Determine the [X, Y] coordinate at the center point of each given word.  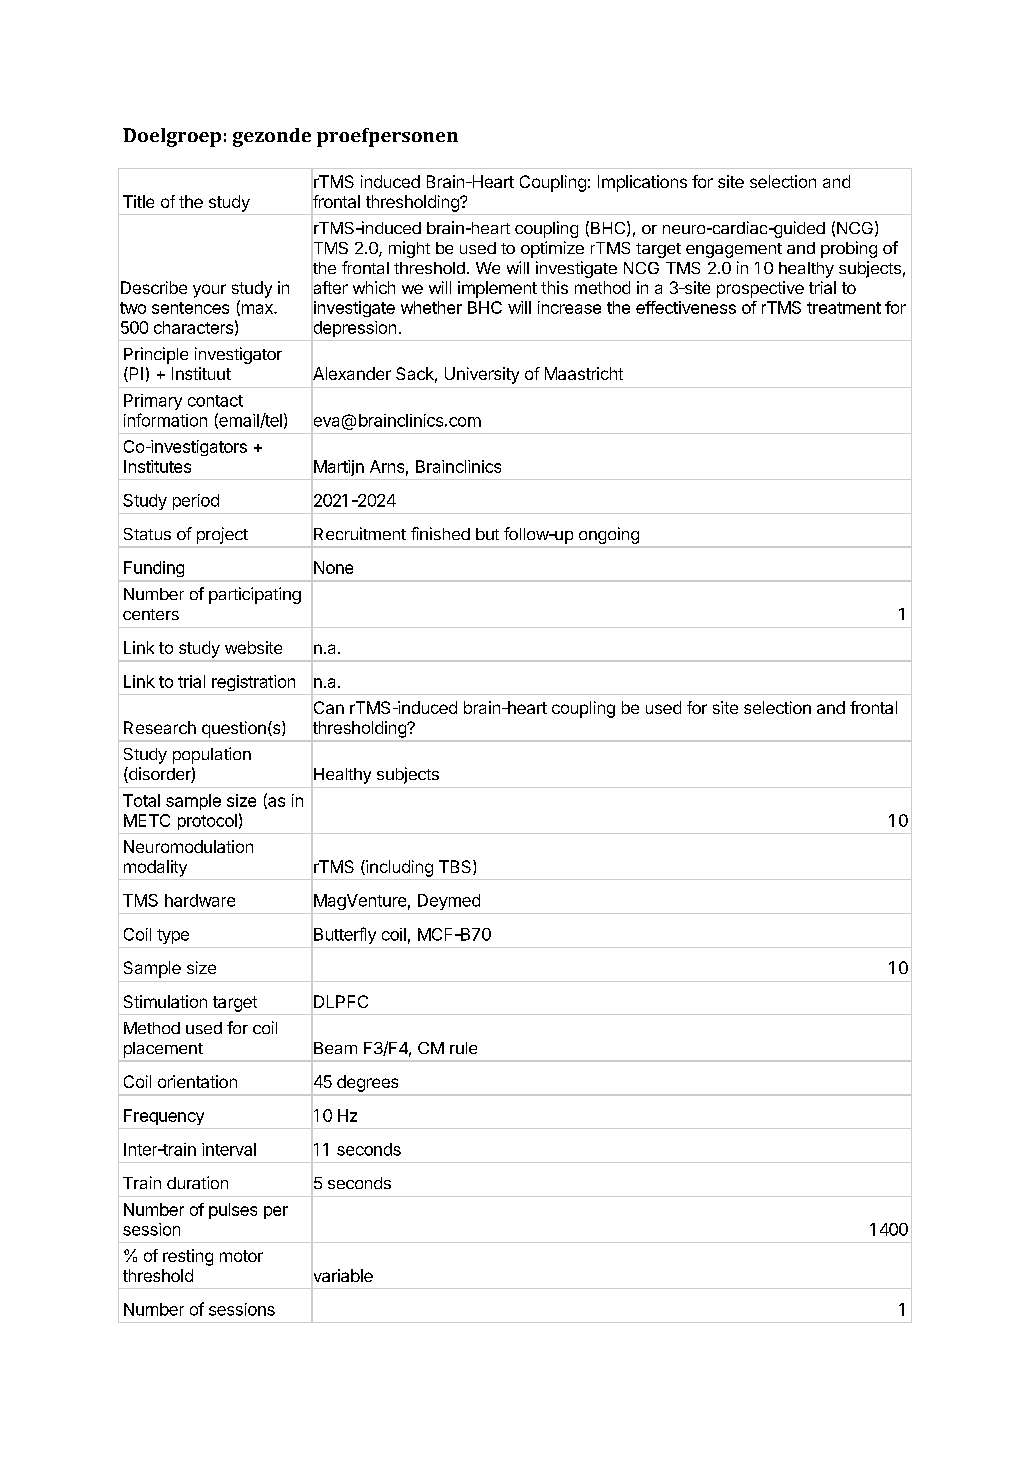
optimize [552, 249]
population [212, 755]
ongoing [609, 535]
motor [241, 1256]
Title [138, 201]
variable [342, 1276]
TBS [456, 867]
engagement [734, 250]
